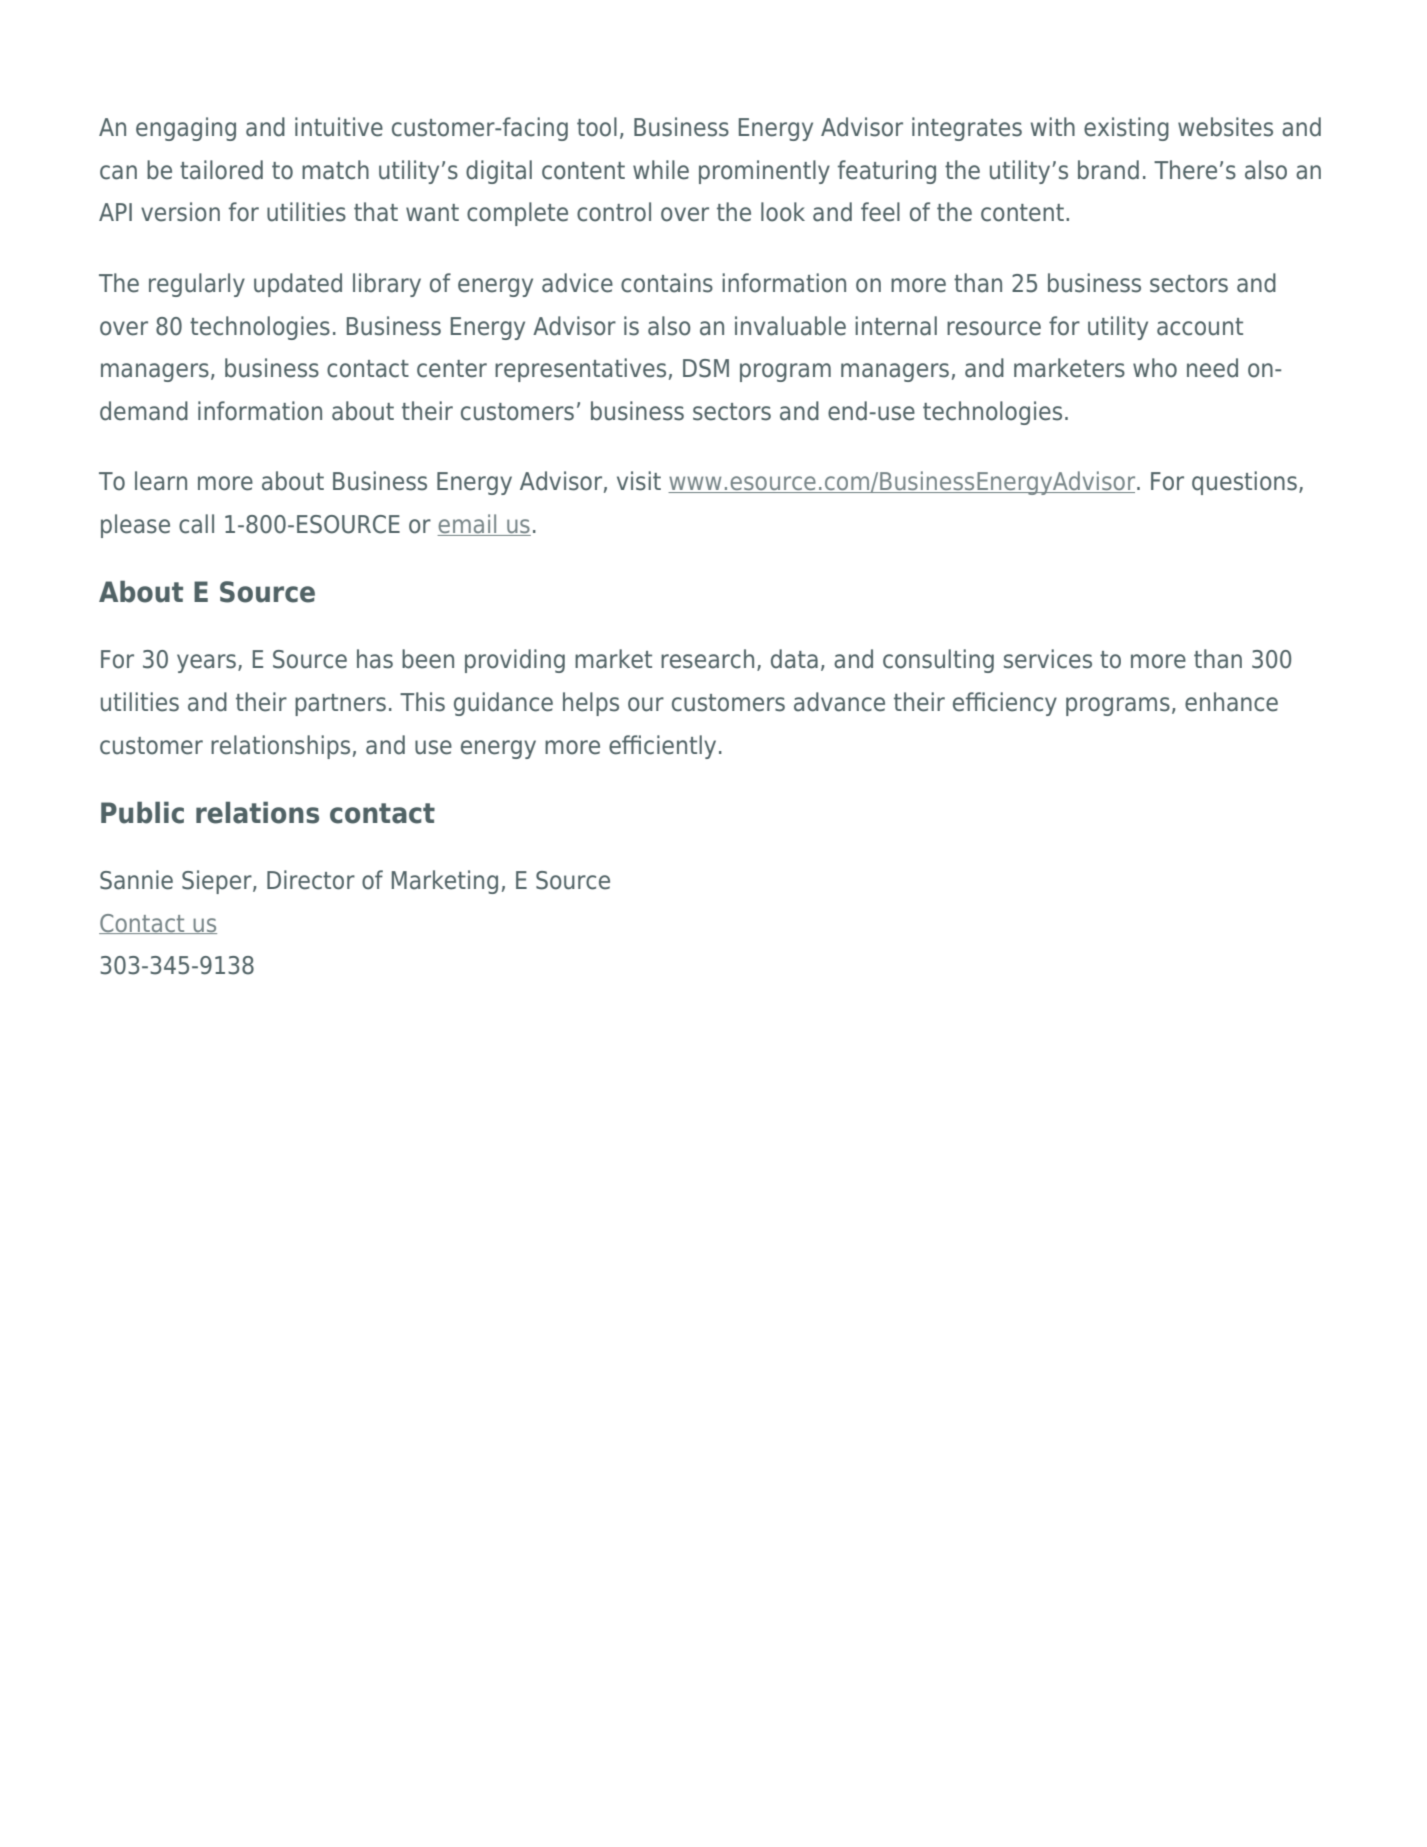  I want to click on center, so click(452, 369).
